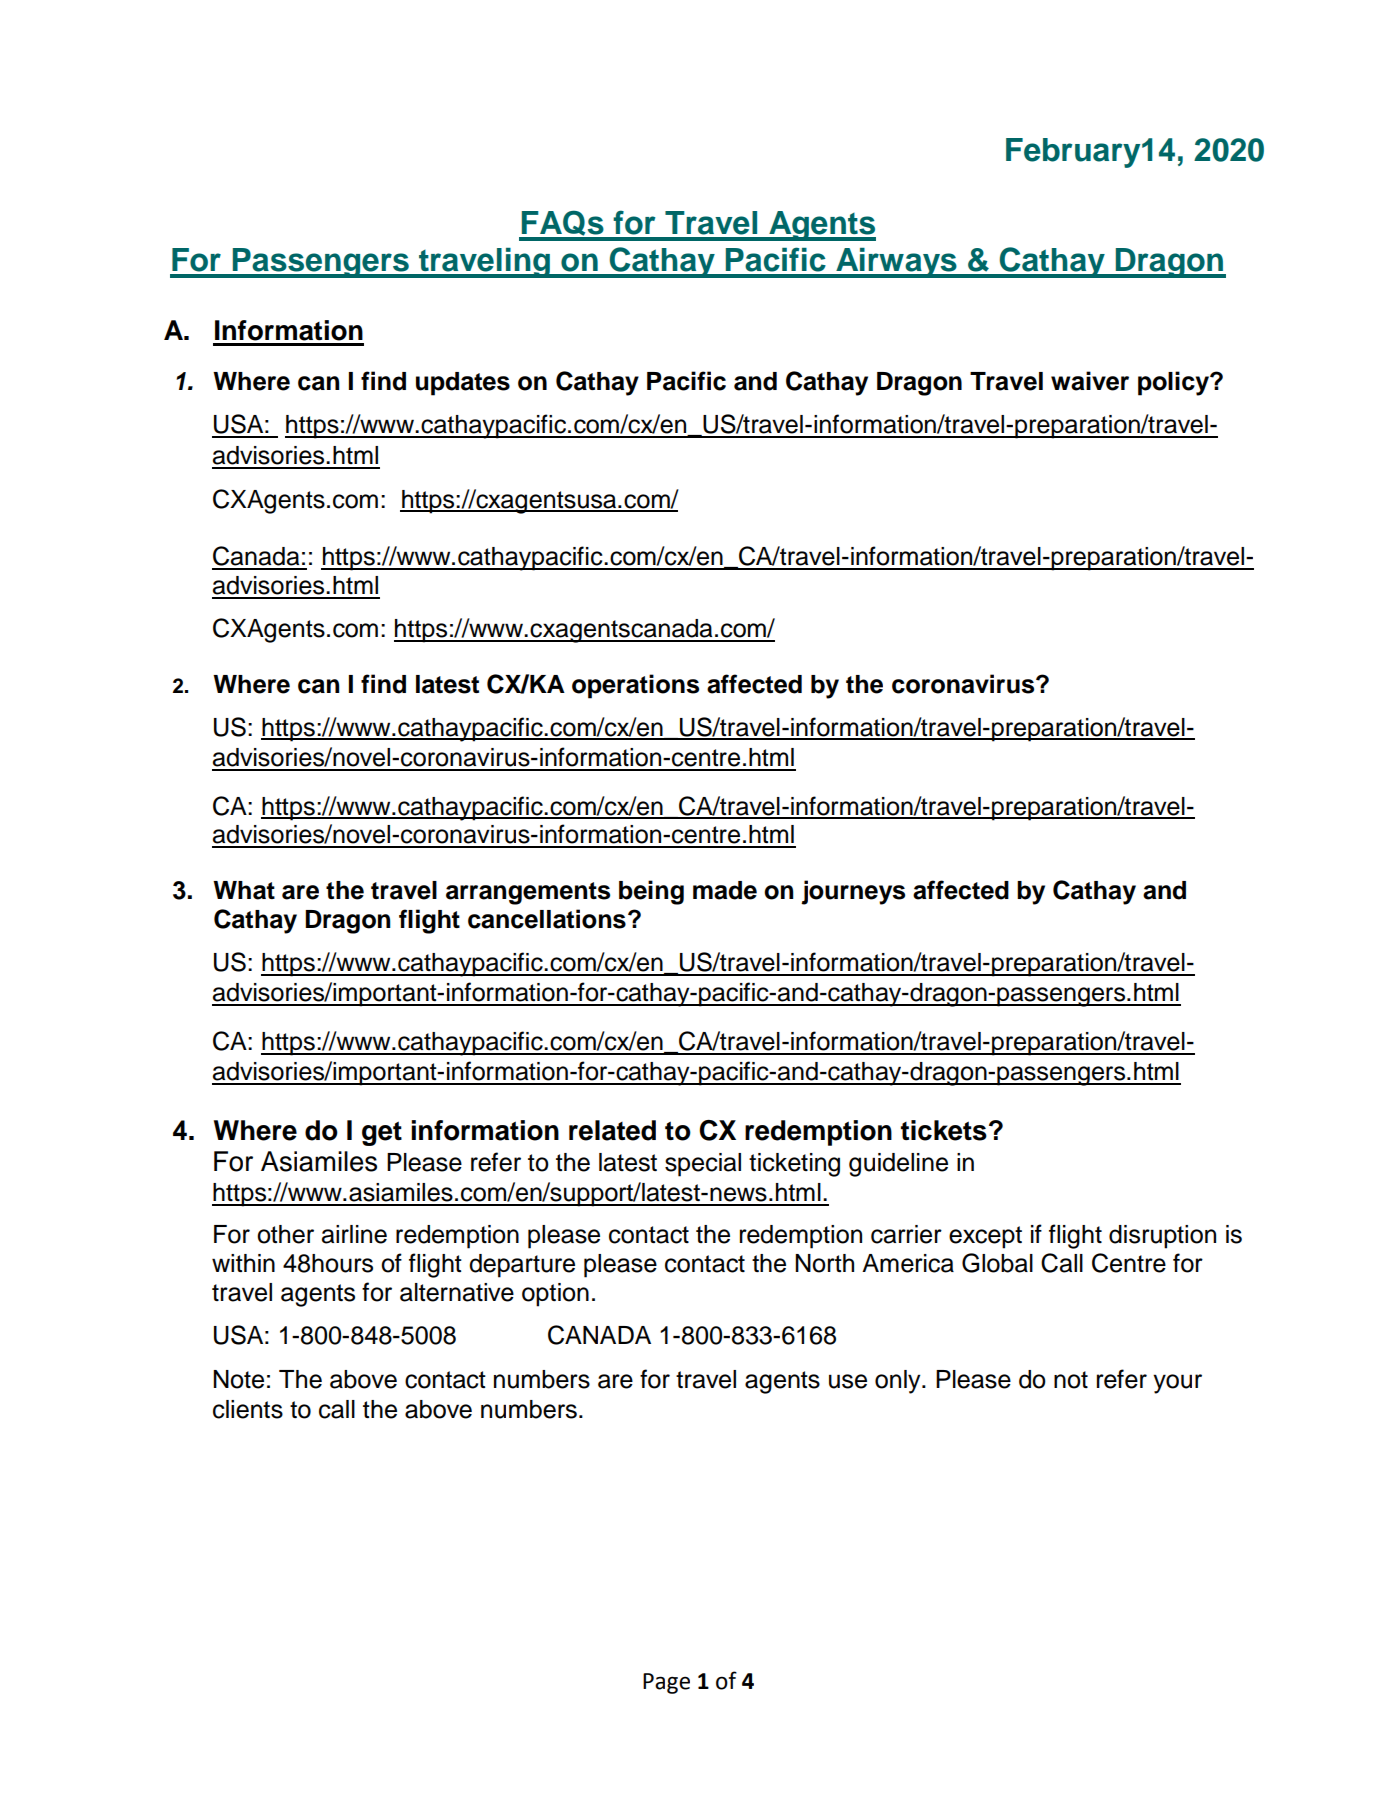  What do you see at coordinates (1090, 381) in the page?
I see `waiver` at bounding box center [1090, 381].
